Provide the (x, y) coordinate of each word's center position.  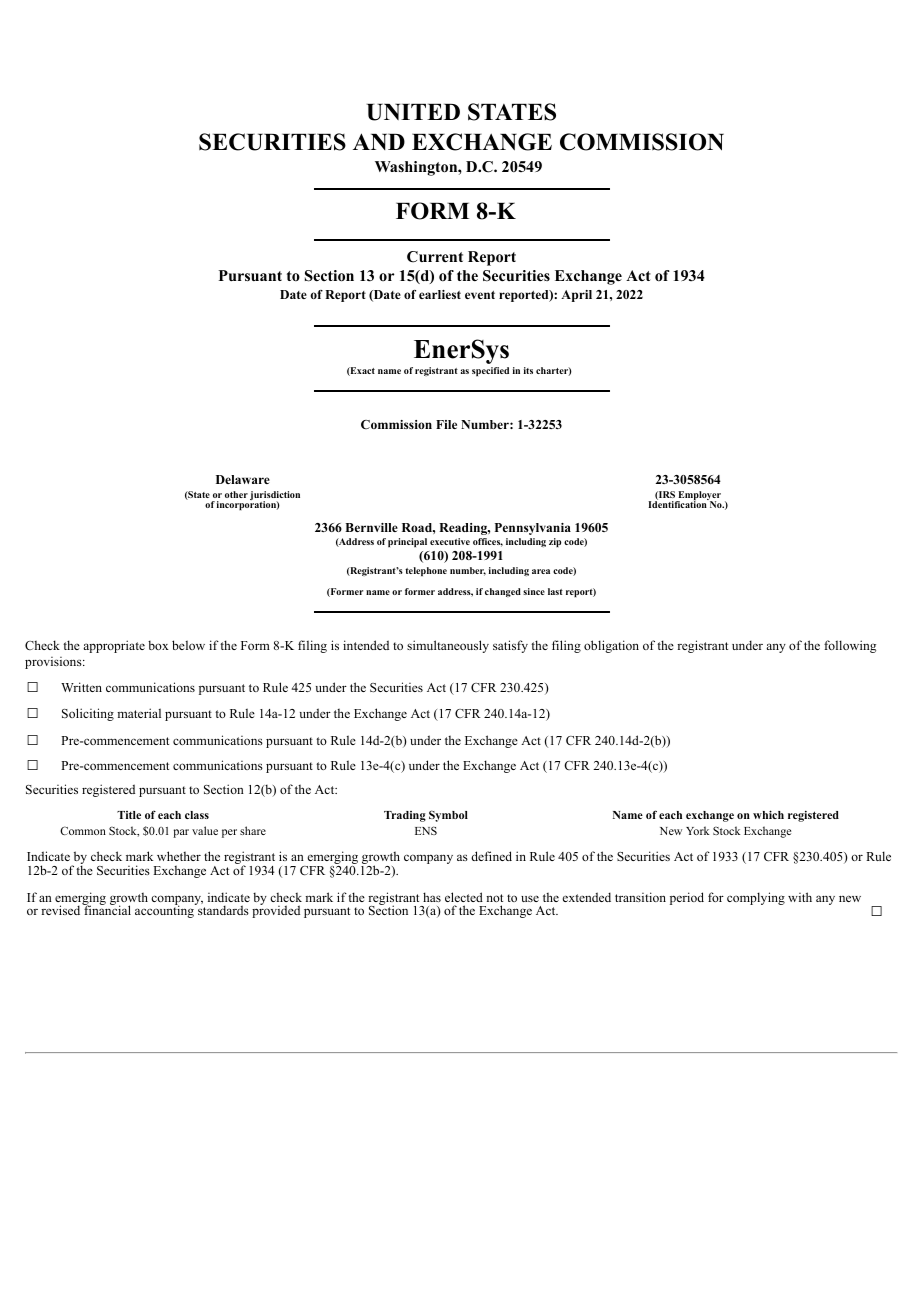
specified (490, 371)
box (158, 645)
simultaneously (448, 646)
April (576, 296)
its (528, 370)
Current (435, 257)
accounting (166, 910)
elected (464, 897)
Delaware (243, 479)
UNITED (413, 112)
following (850, 646)
